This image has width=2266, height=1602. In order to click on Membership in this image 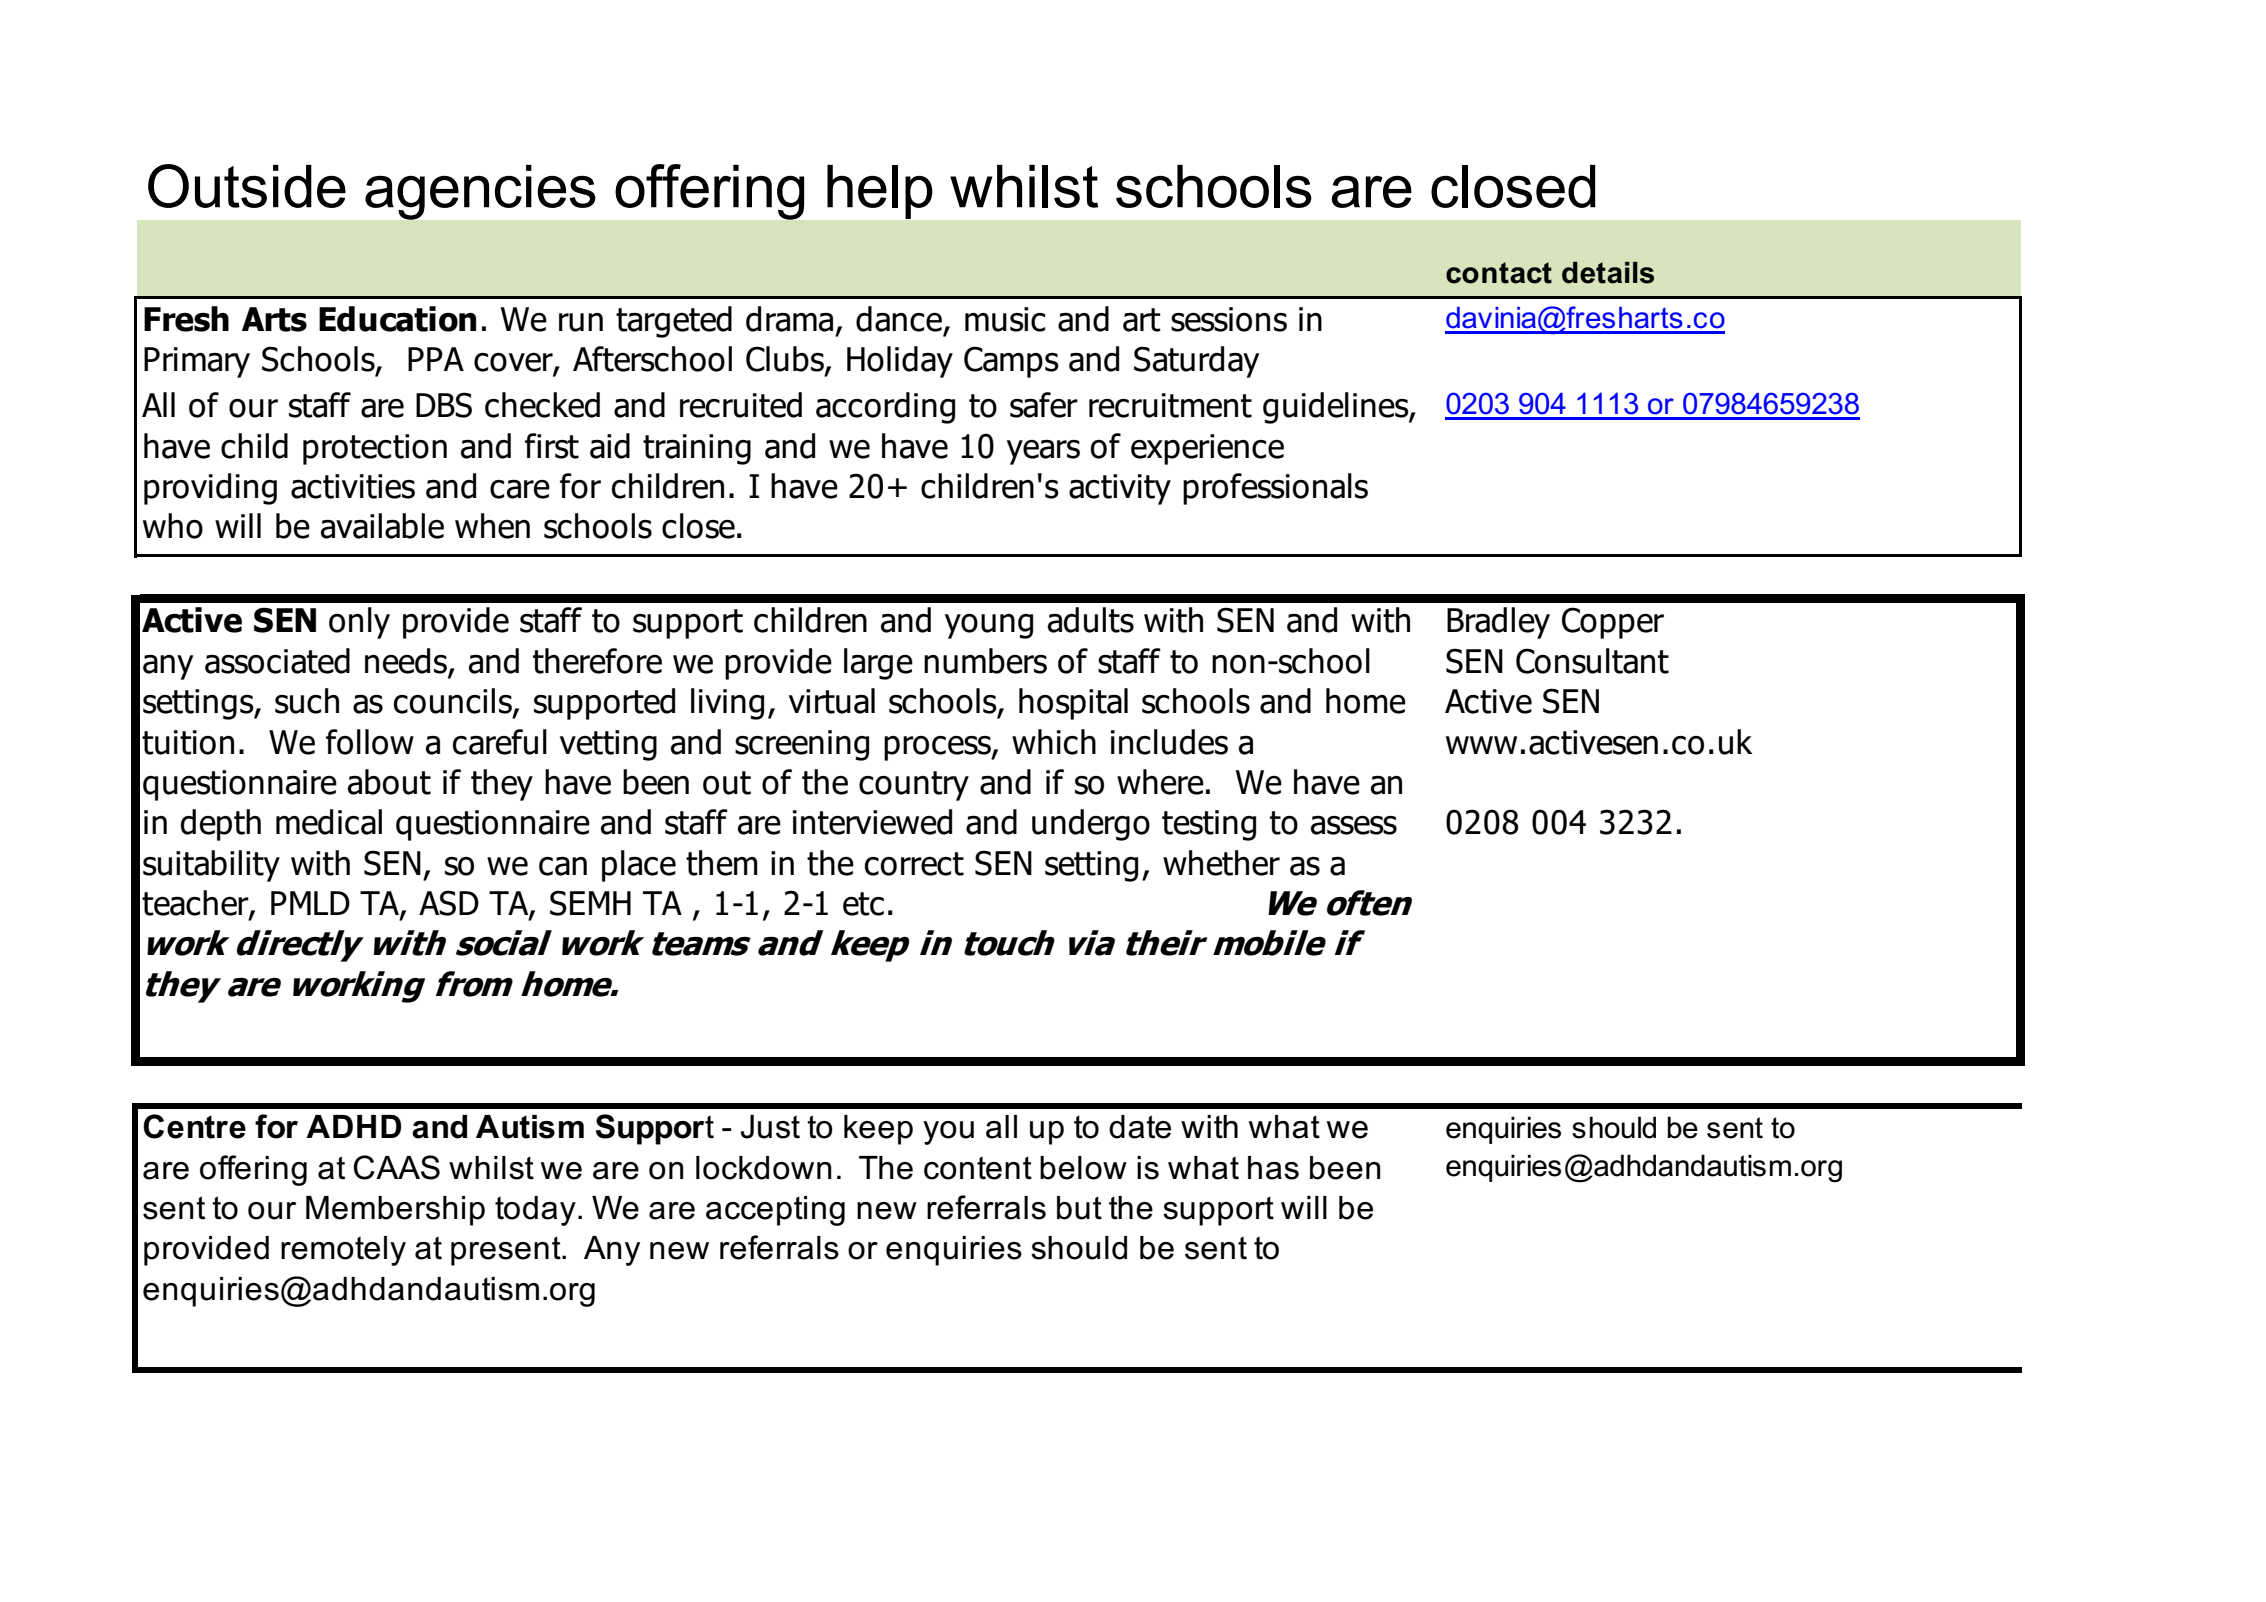, I will do `click(395, 1211)`.
